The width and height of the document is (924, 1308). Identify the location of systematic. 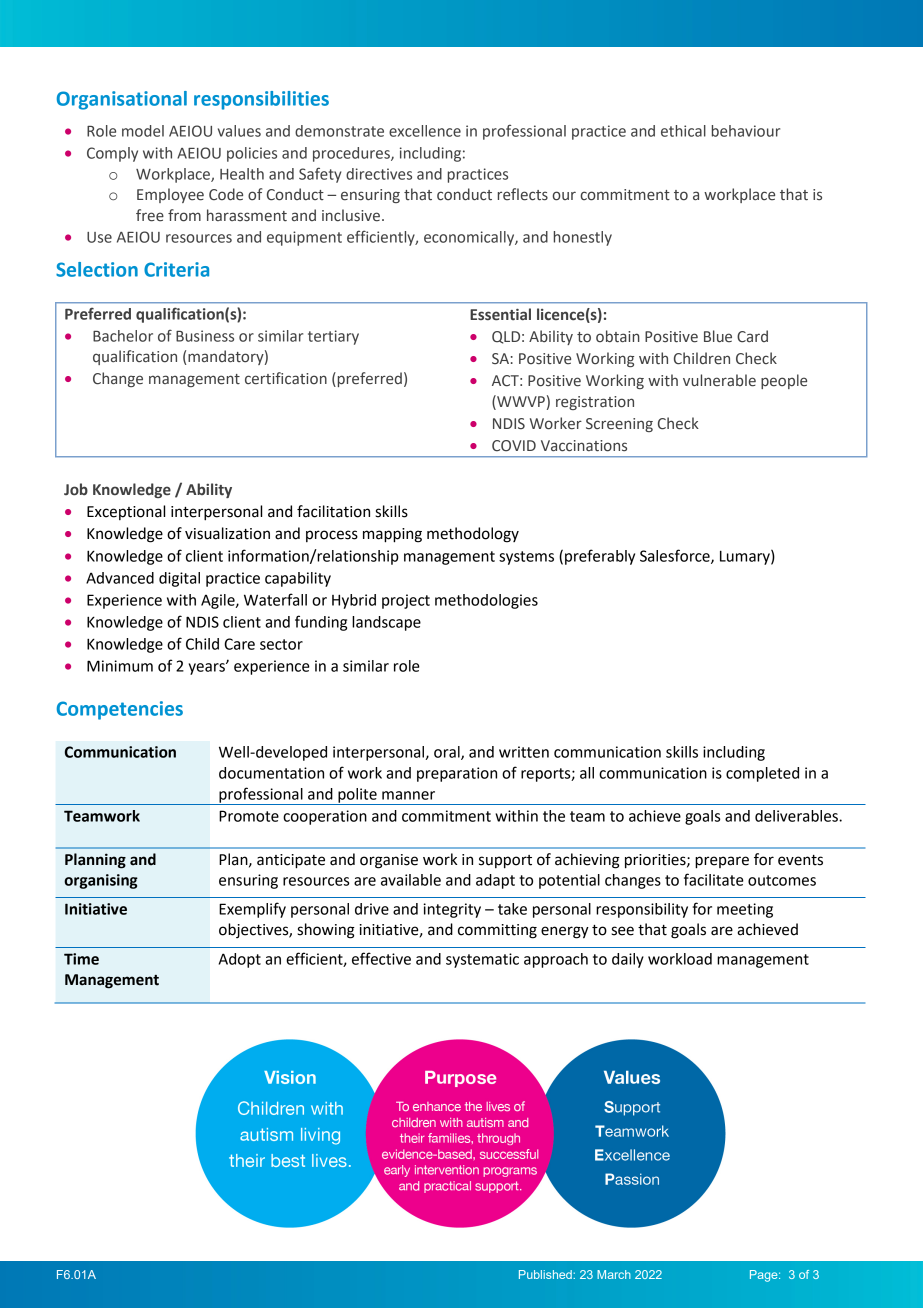
(482, 960).
